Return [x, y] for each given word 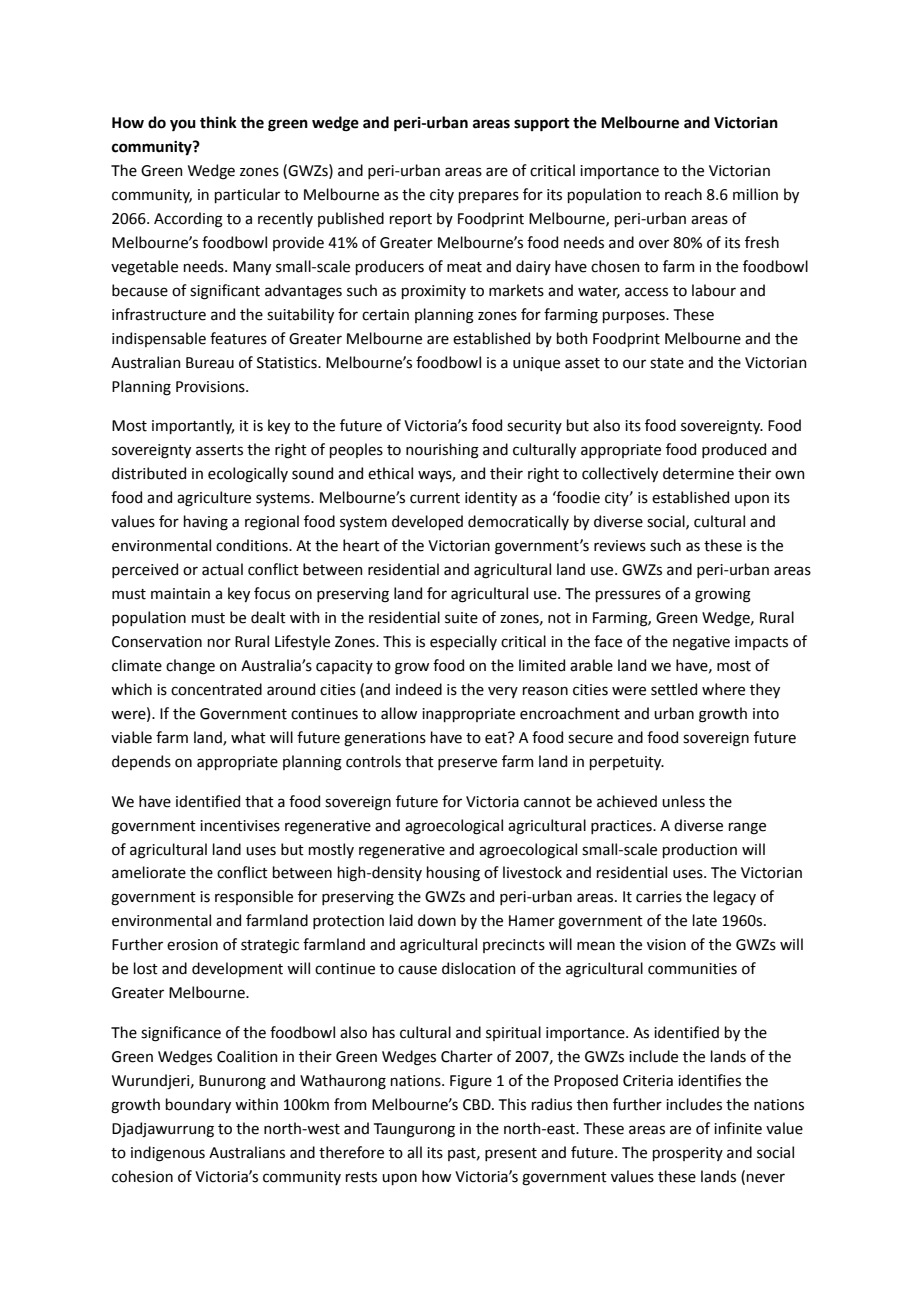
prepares [489, 197]
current [435, 498]
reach [683, 194]
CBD [478, 1105]
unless [683, 801]
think [218, 122]
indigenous [168, 1154]
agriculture [214, 499]
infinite [738, 1128]
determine [698, 473]
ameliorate [149, 872]
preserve [467, 764]
